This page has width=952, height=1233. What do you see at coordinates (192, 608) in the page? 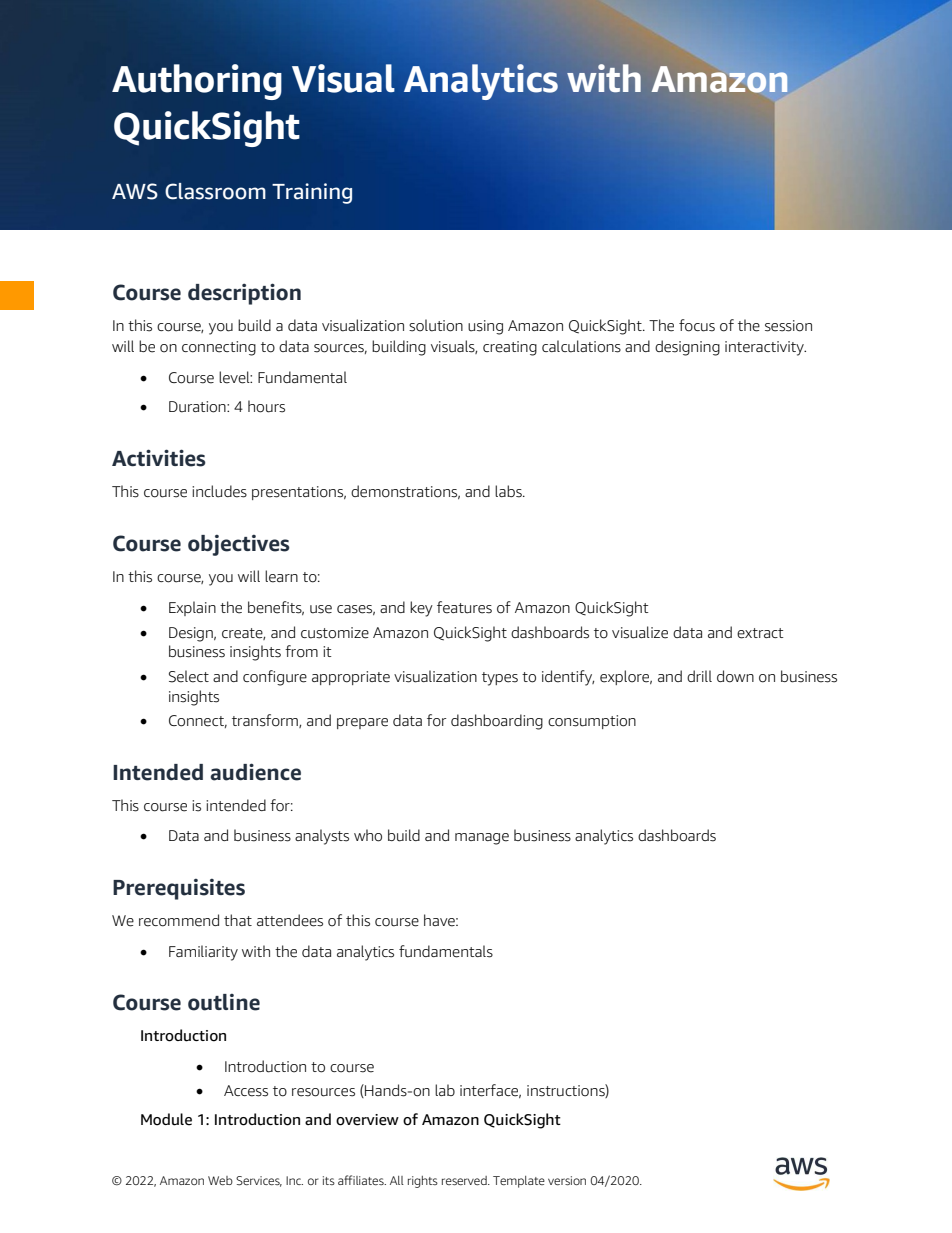
I see `Explain` at bounding box center [192, 608].
